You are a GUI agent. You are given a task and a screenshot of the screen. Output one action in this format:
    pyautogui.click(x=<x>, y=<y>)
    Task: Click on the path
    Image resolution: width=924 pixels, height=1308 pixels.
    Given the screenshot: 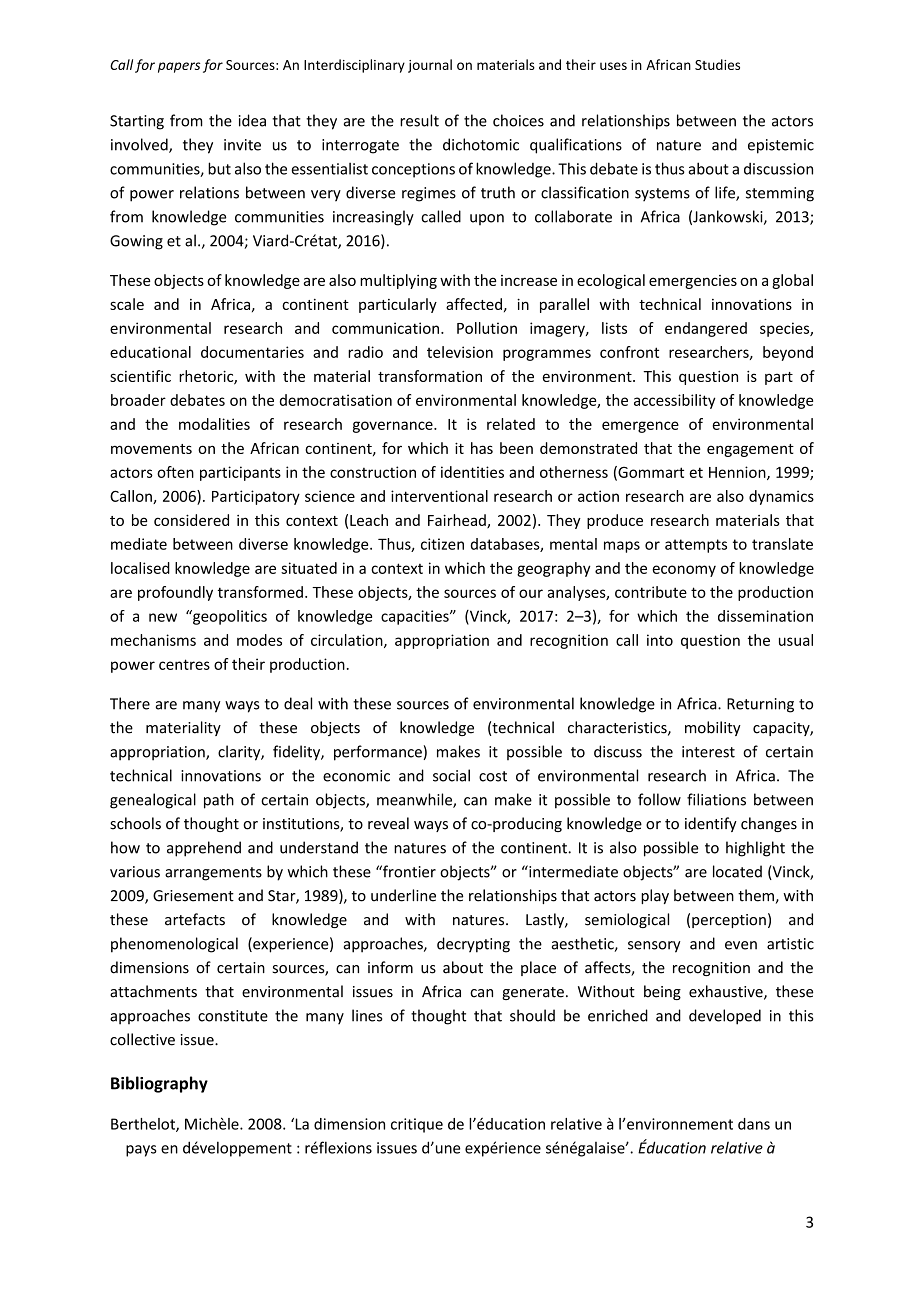 What is the action you would take?
    pyautogui.click(x=219, y=801)
